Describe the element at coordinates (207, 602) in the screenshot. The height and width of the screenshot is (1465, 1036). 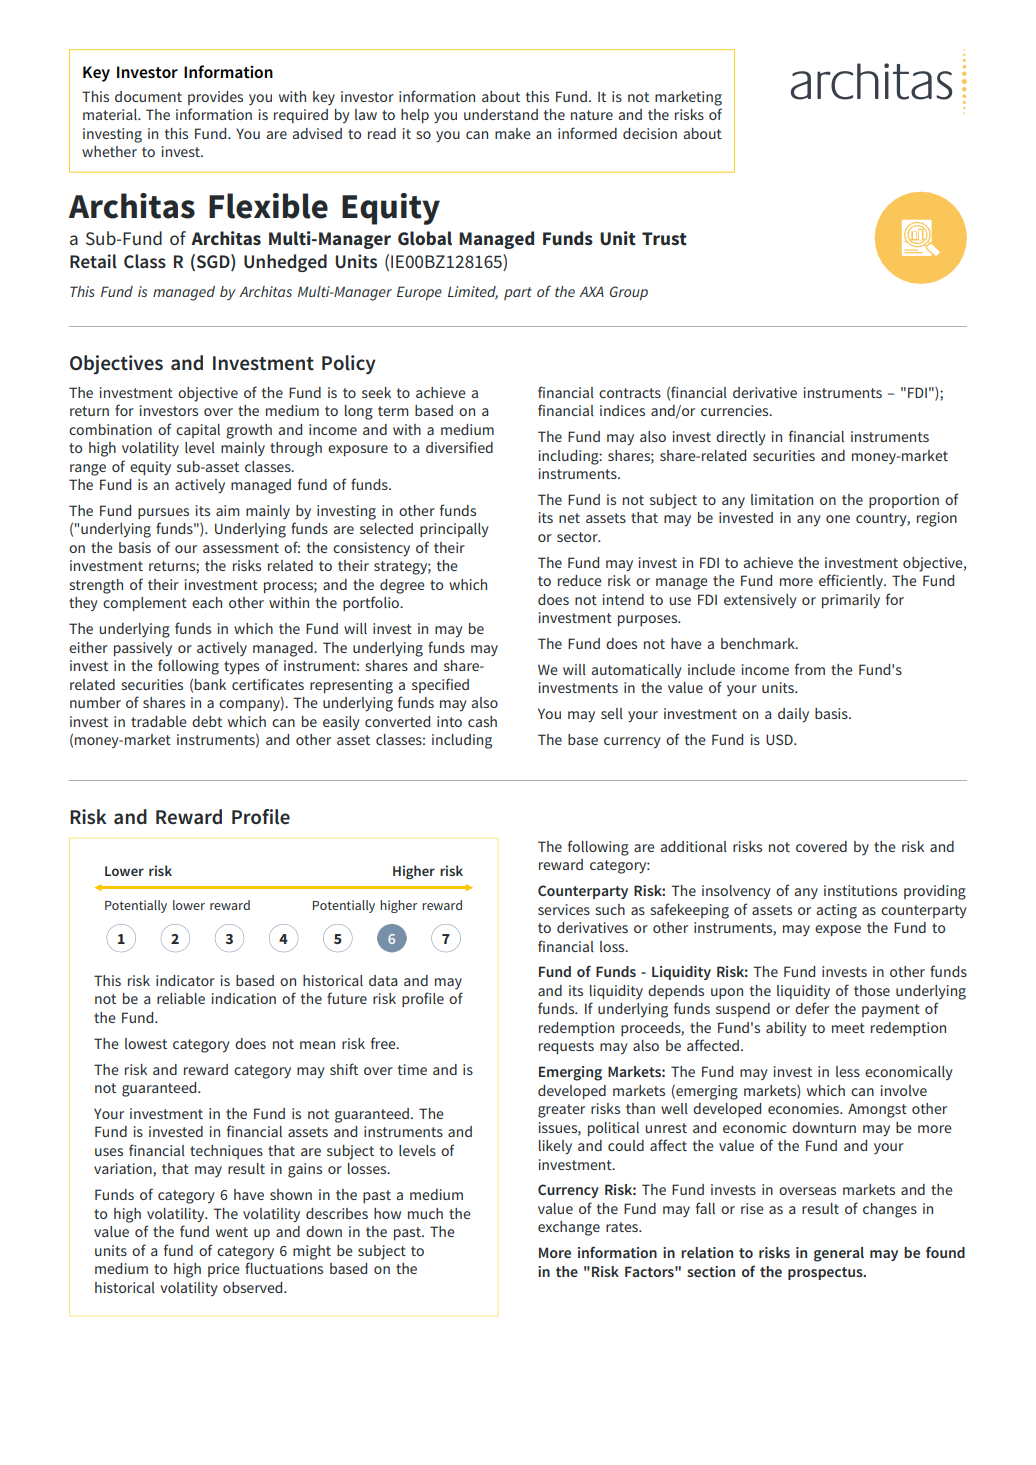
I see `each` at that location.
